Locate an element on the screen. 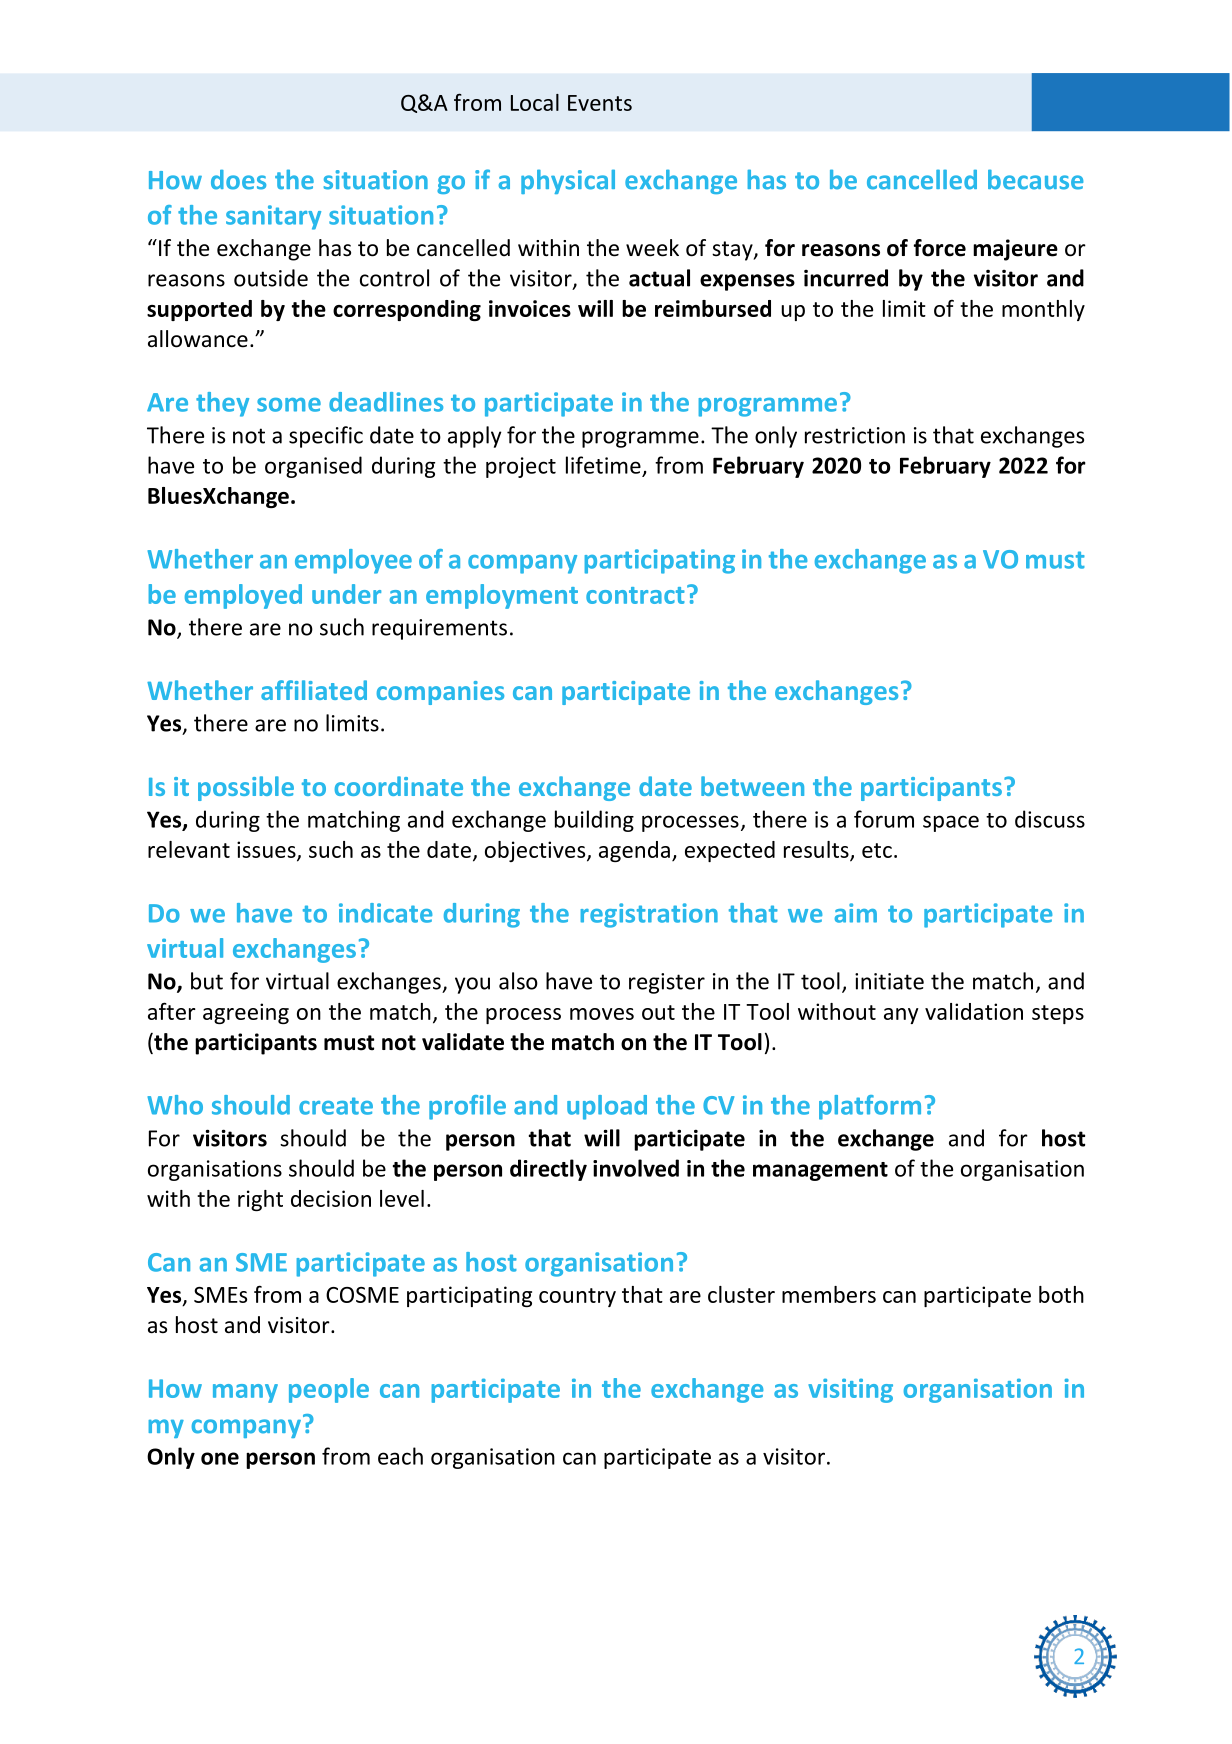 The image size is (1232, 1744). restriction is located at coordinates (855, 435).
